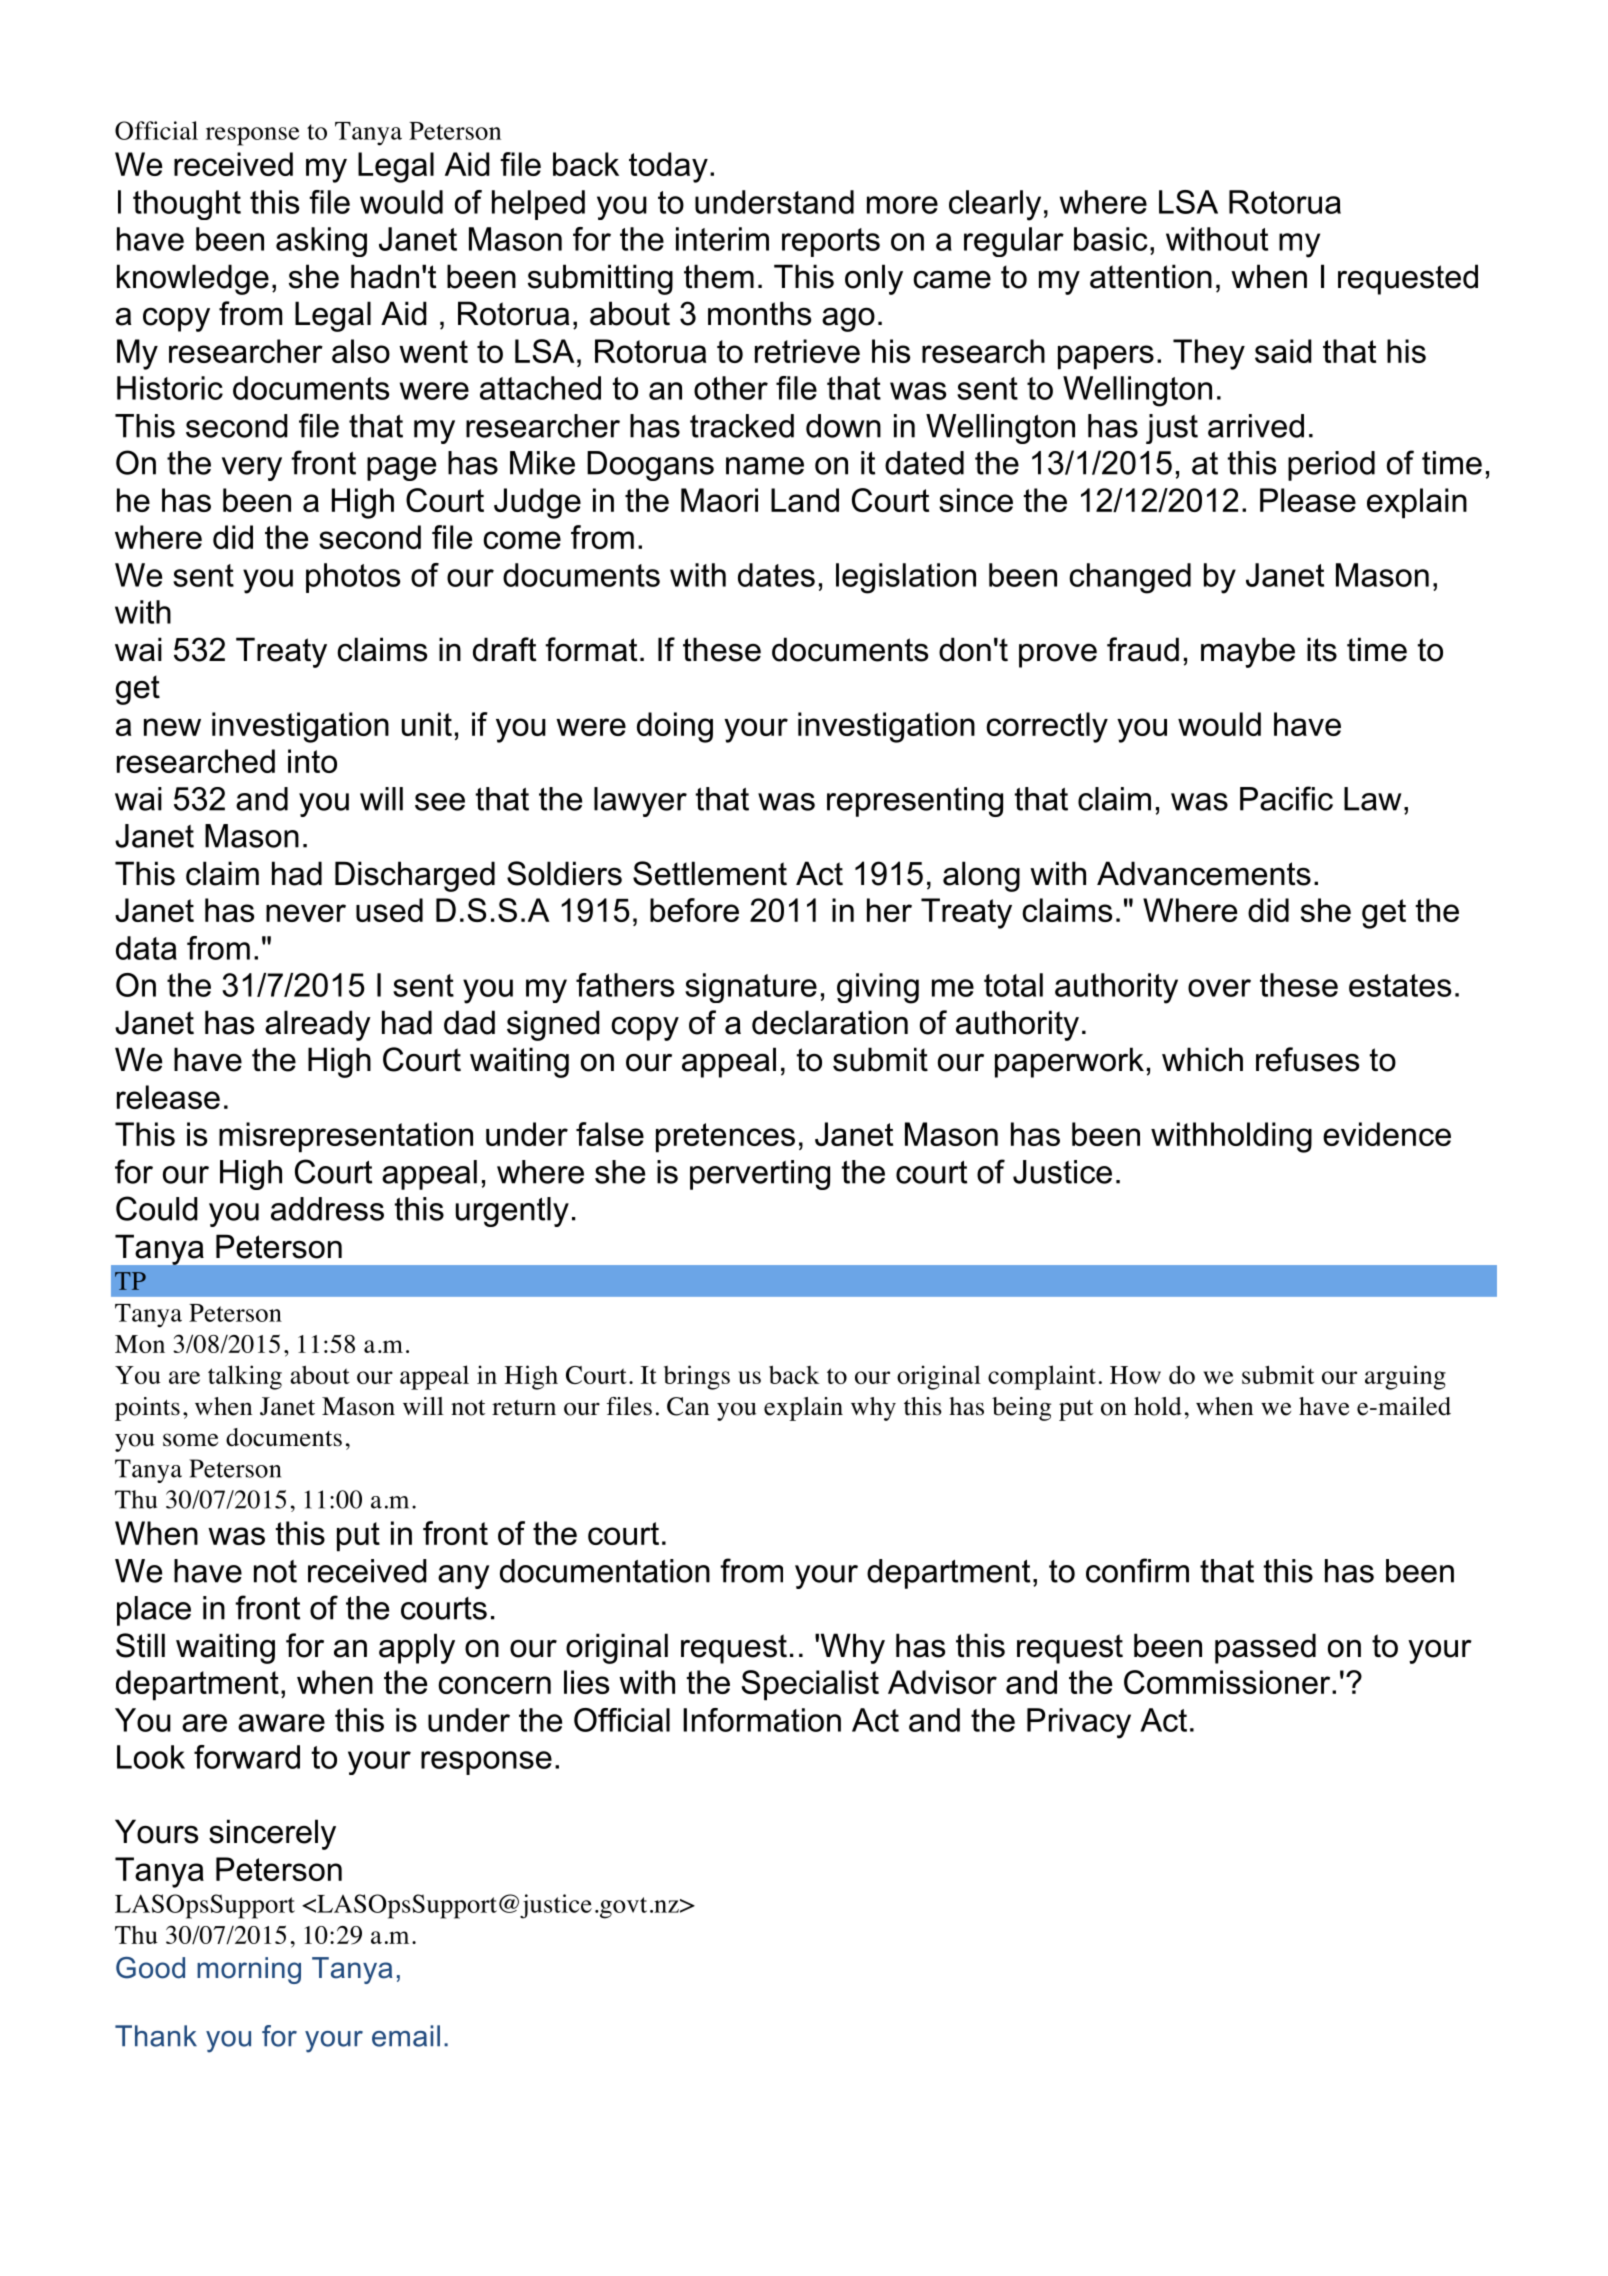  What do you see at coordinates (249, 1970) in the screenshot?
I see `morning` at bounding box center [249, 1970].
